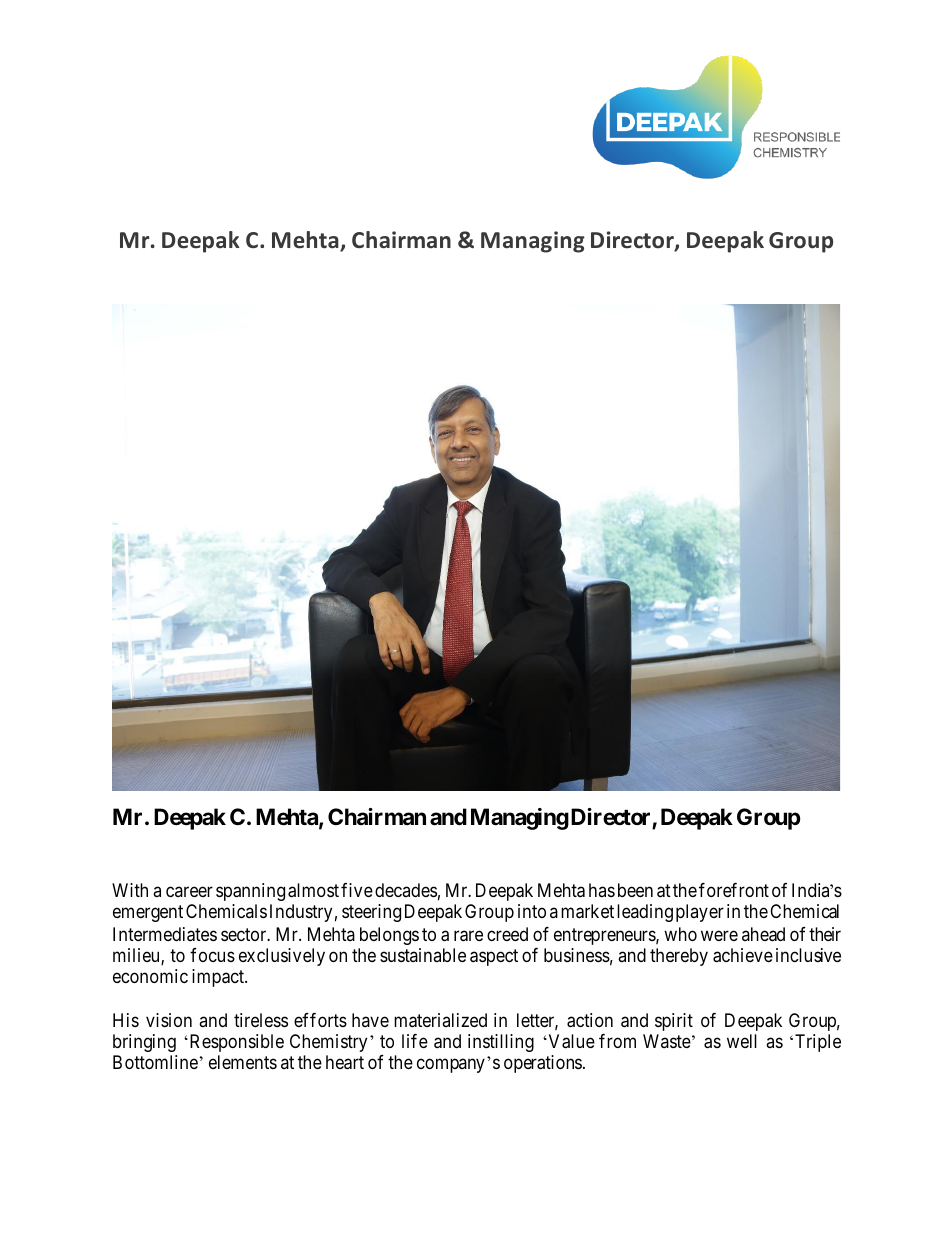 The image size is (952, 1233). What do you see at coordinates (674, 1022) in the screenshot?
I see `spirit` at bounding box center [674, 1022].
